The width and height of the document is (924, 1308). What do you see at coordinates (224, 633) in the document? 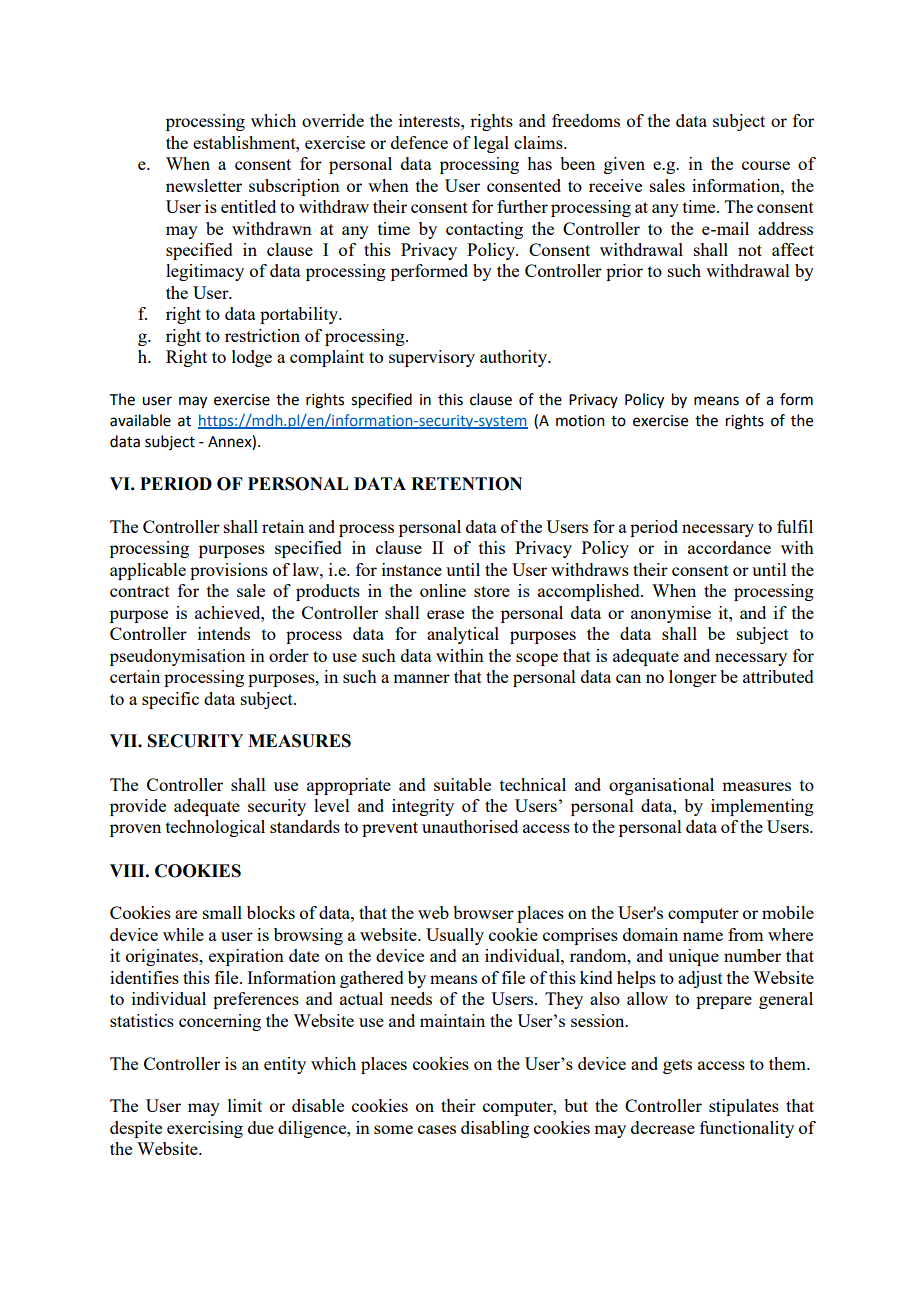
I see `intends` at bounding box center [224, 633].
